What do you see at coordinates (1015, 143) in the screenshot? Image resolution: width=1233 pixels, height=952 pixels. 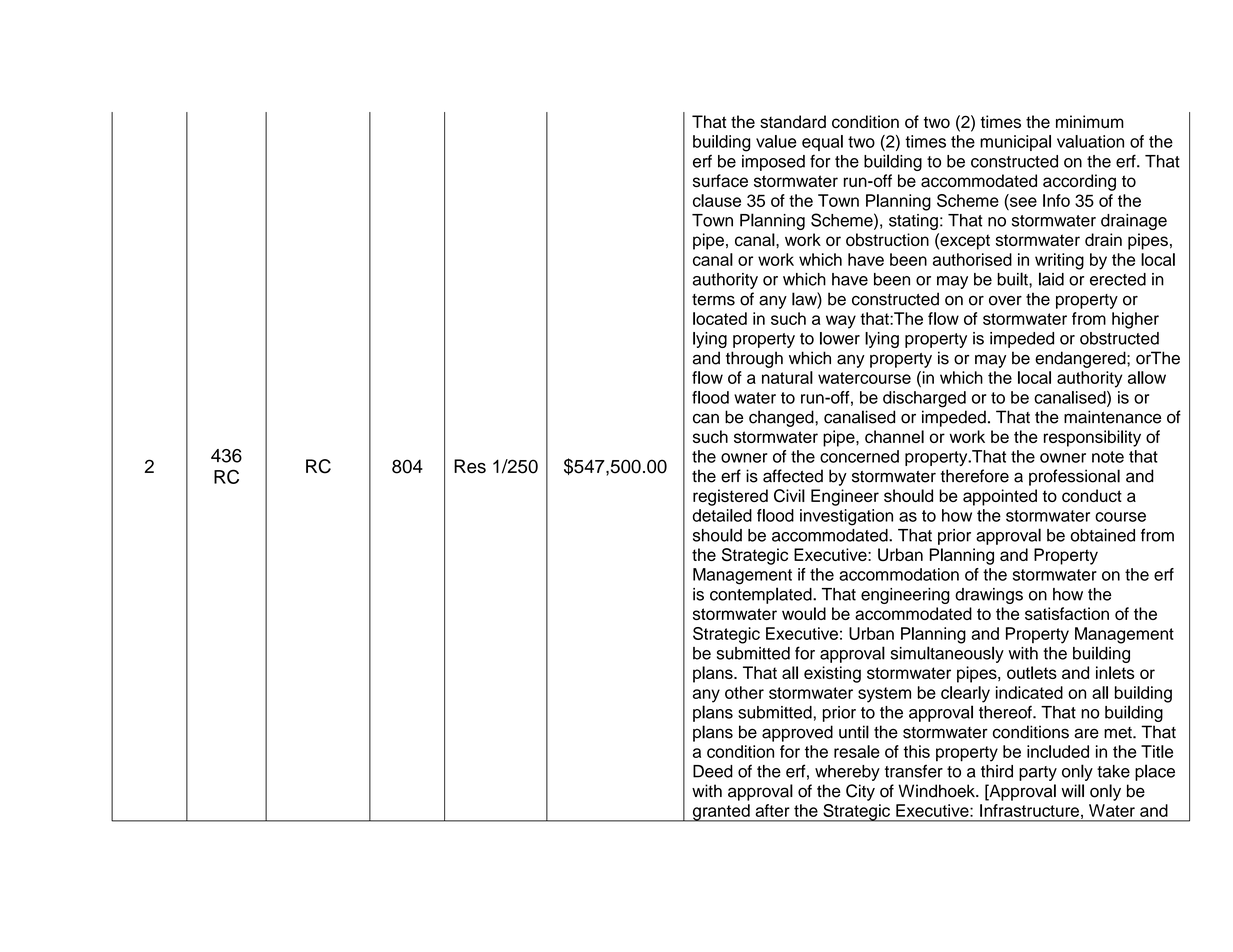 I see `municipal` at bounding box center [1015, 143].
